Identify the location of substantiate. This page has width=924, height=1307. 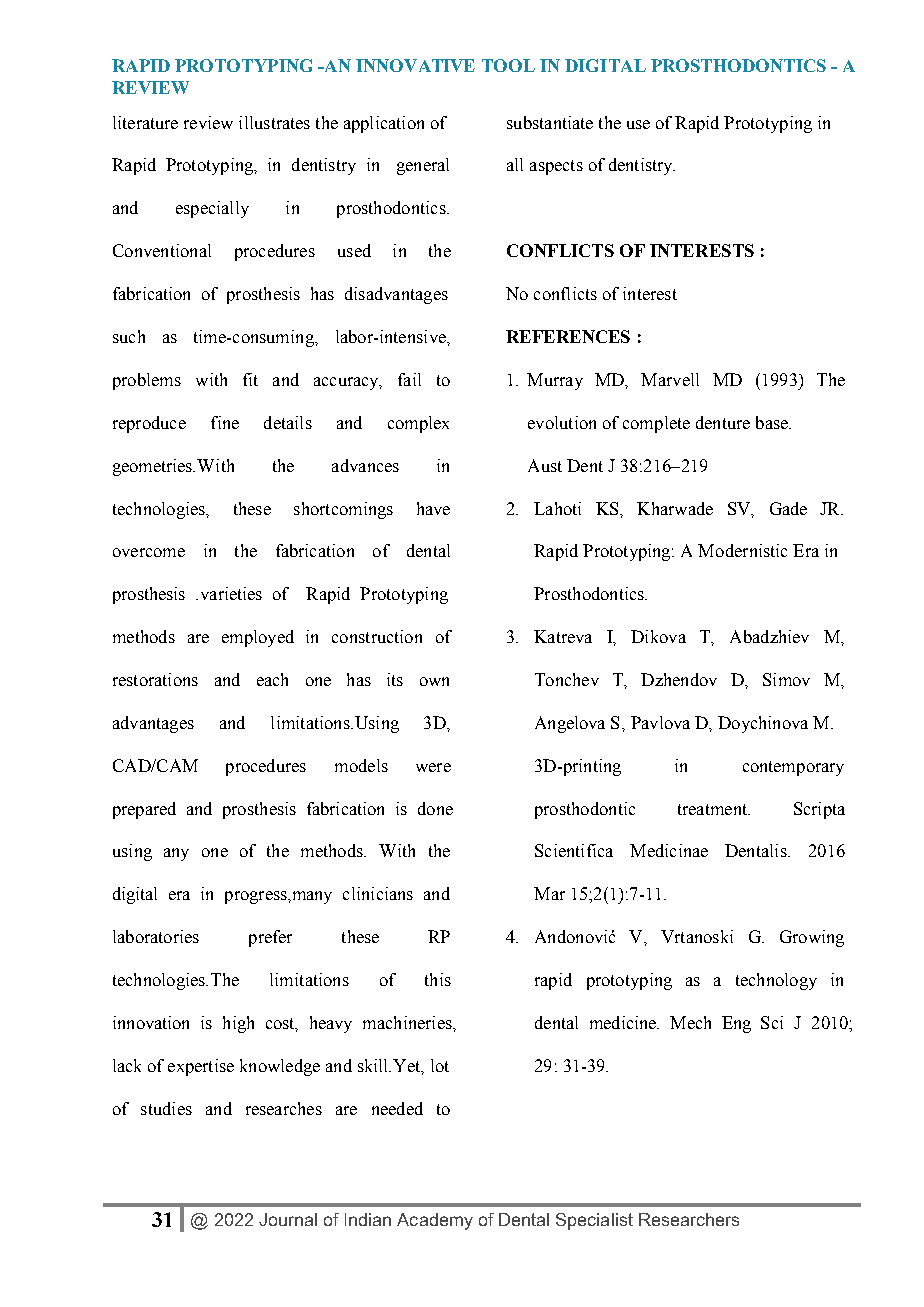
(550, 122).
